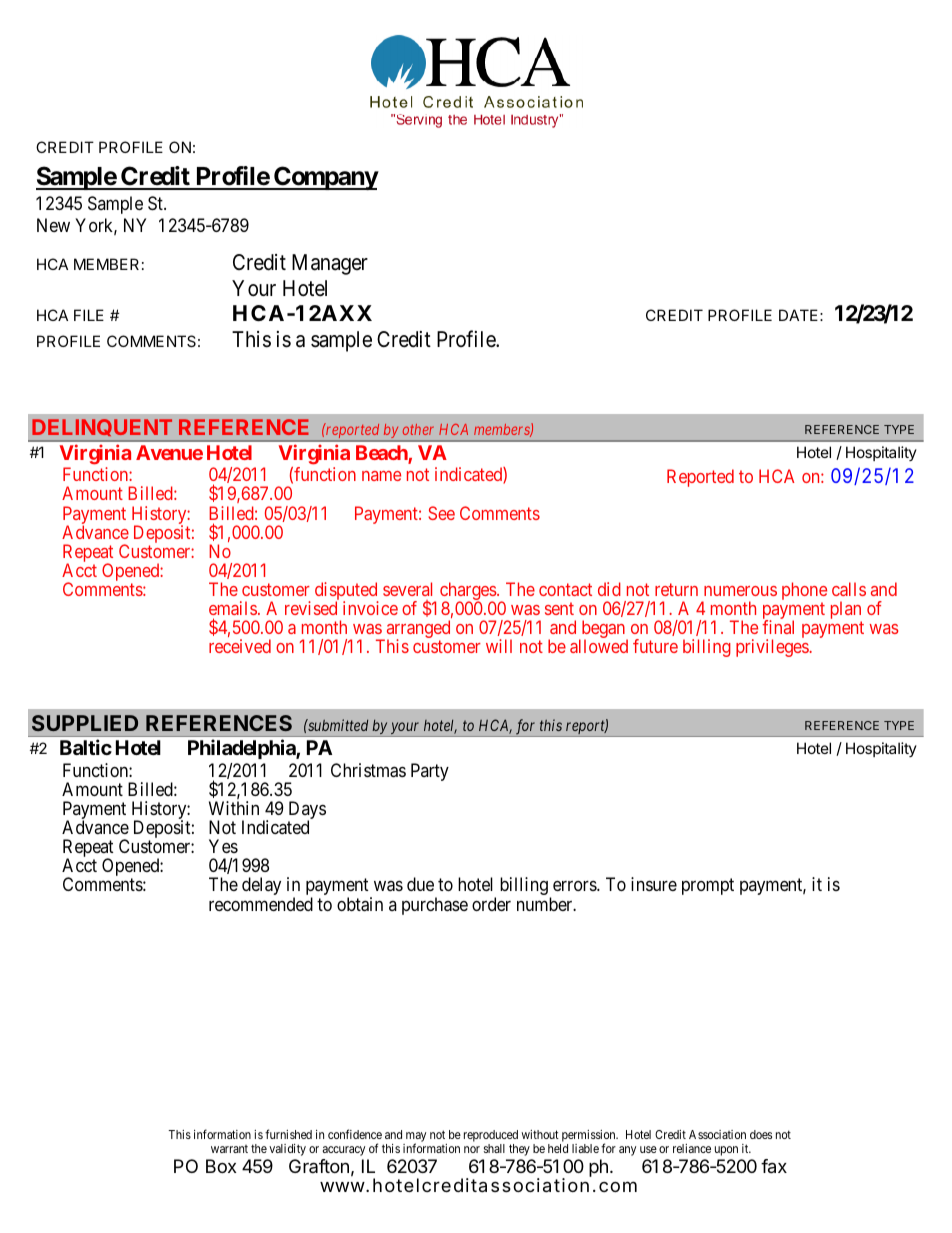 This screenshot has height=1233, width=952. I want to click on New, so click(53, 225).
